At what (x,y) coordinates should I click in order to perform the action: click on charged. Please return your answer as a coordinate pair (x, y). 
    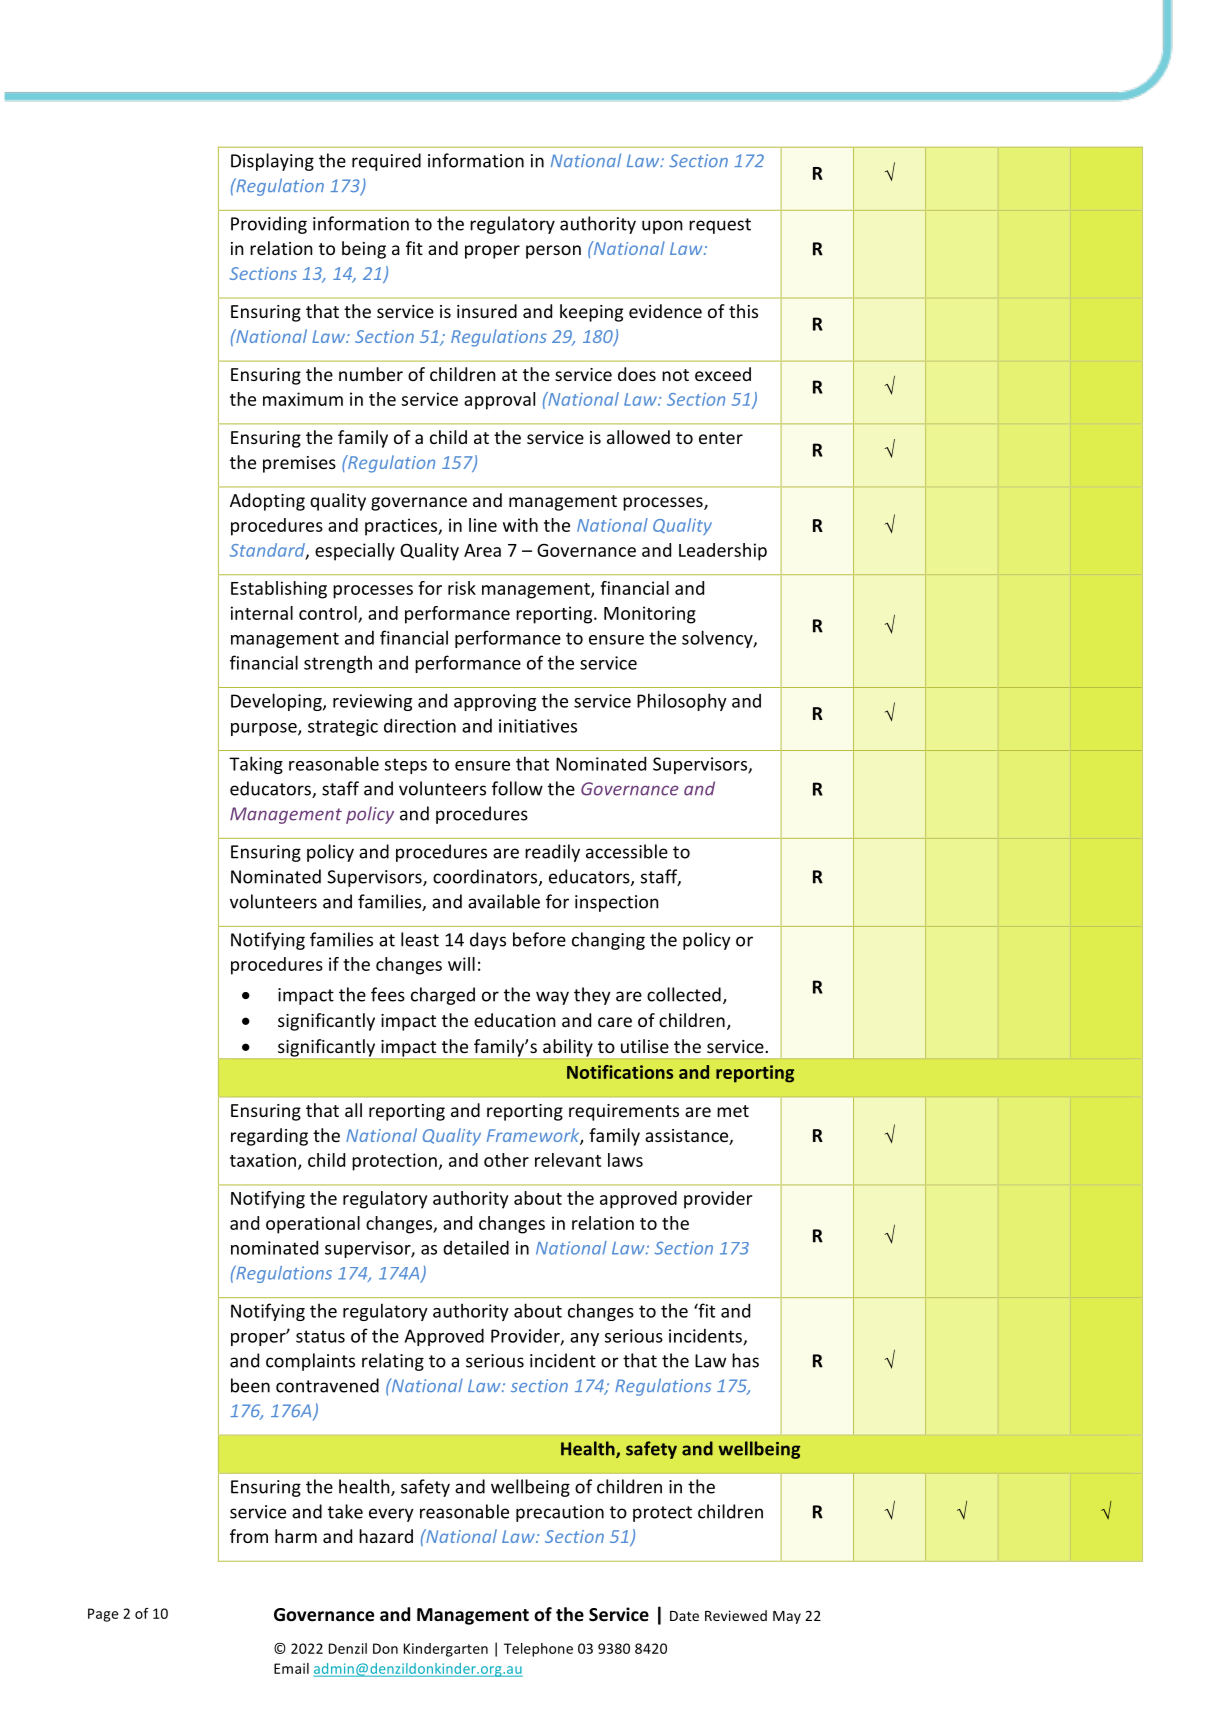
    Looking at the image, I should click on (443, 996).
